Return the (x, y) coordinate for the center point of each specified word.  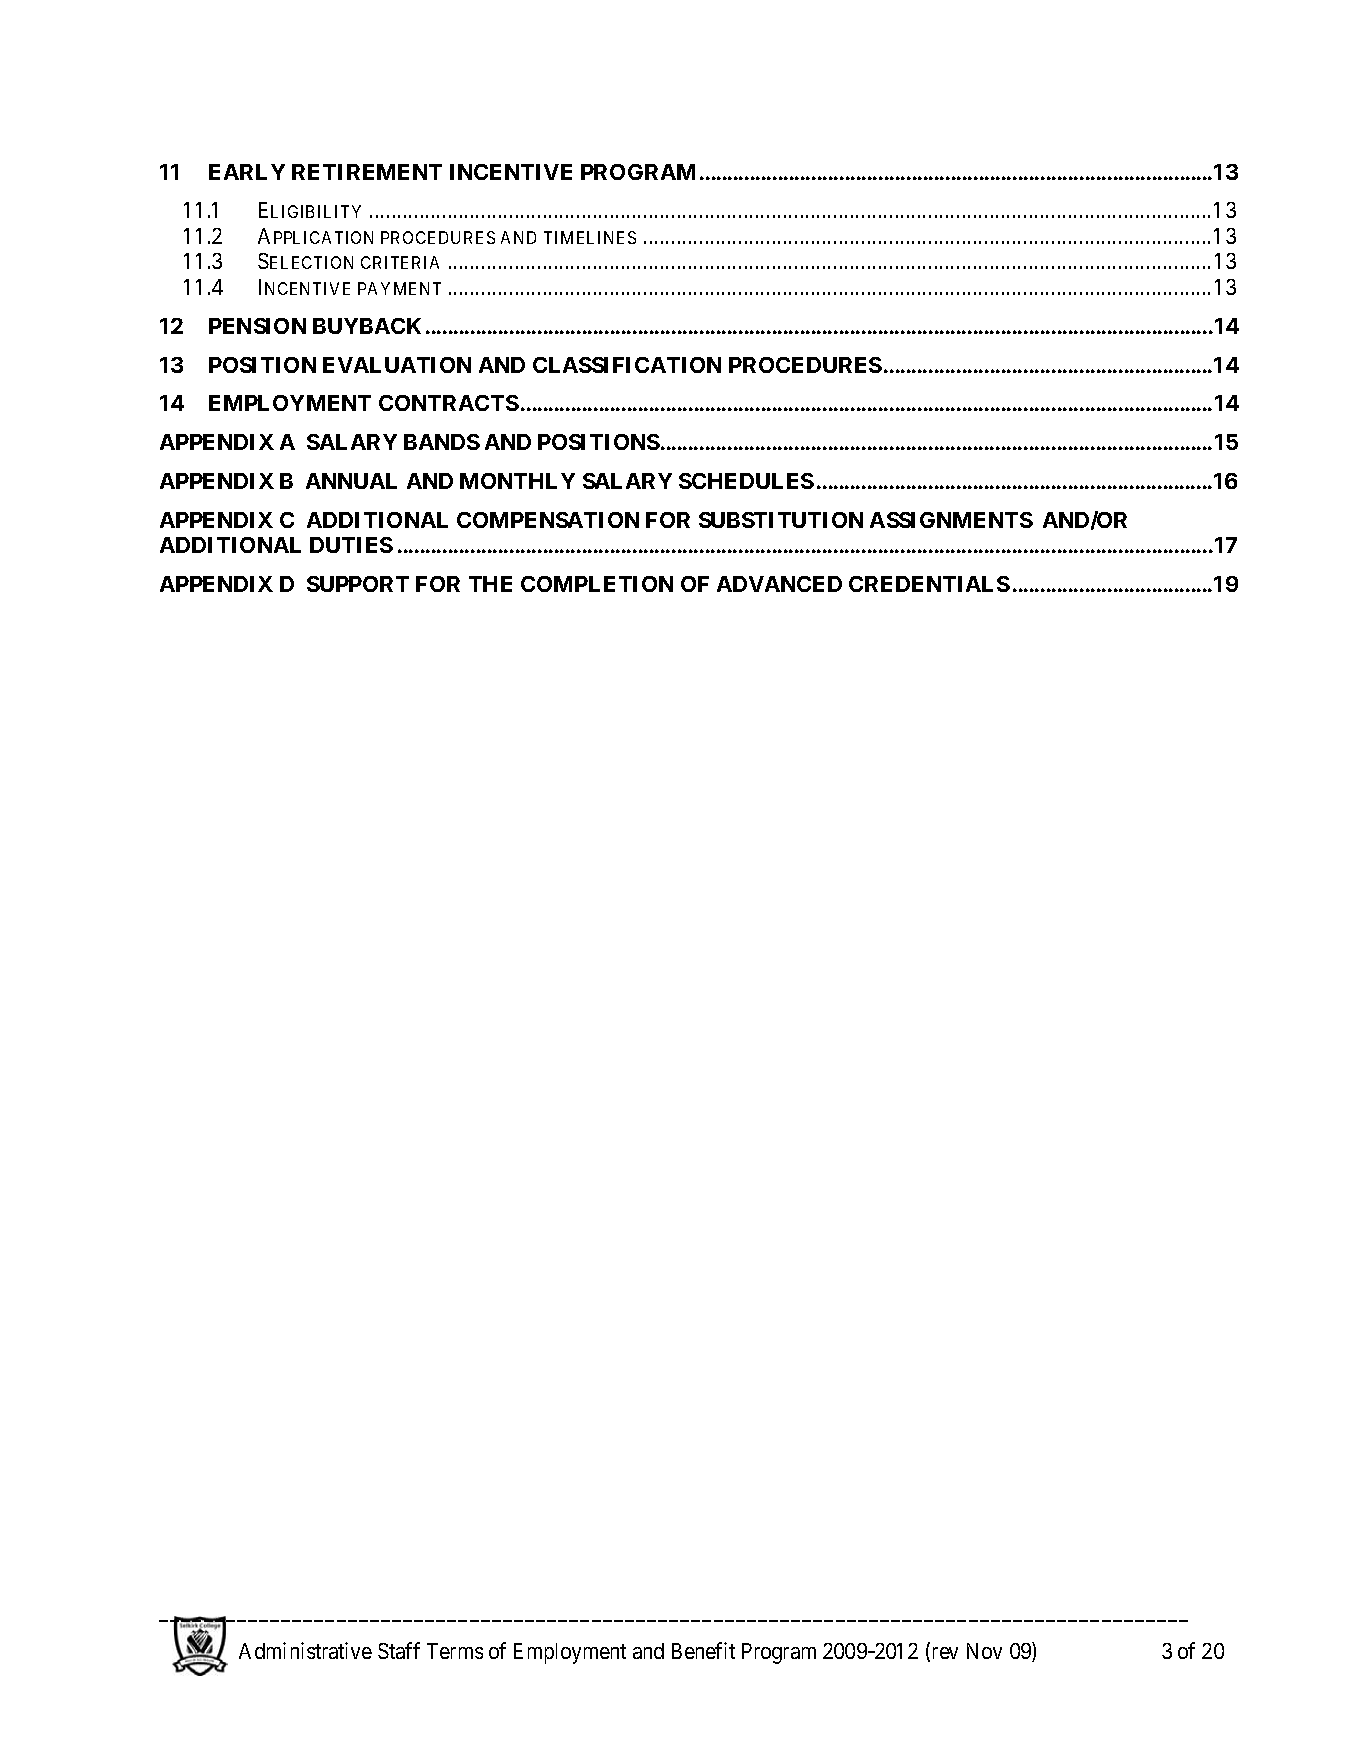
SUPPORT (358, 584)
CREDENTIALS (929, 584)
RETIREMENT (367, 172)
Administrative (305, 1650)
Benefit (703, 1650)
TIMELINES (590, 237)
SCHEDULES (746, 481)
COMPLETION (597, 584)
